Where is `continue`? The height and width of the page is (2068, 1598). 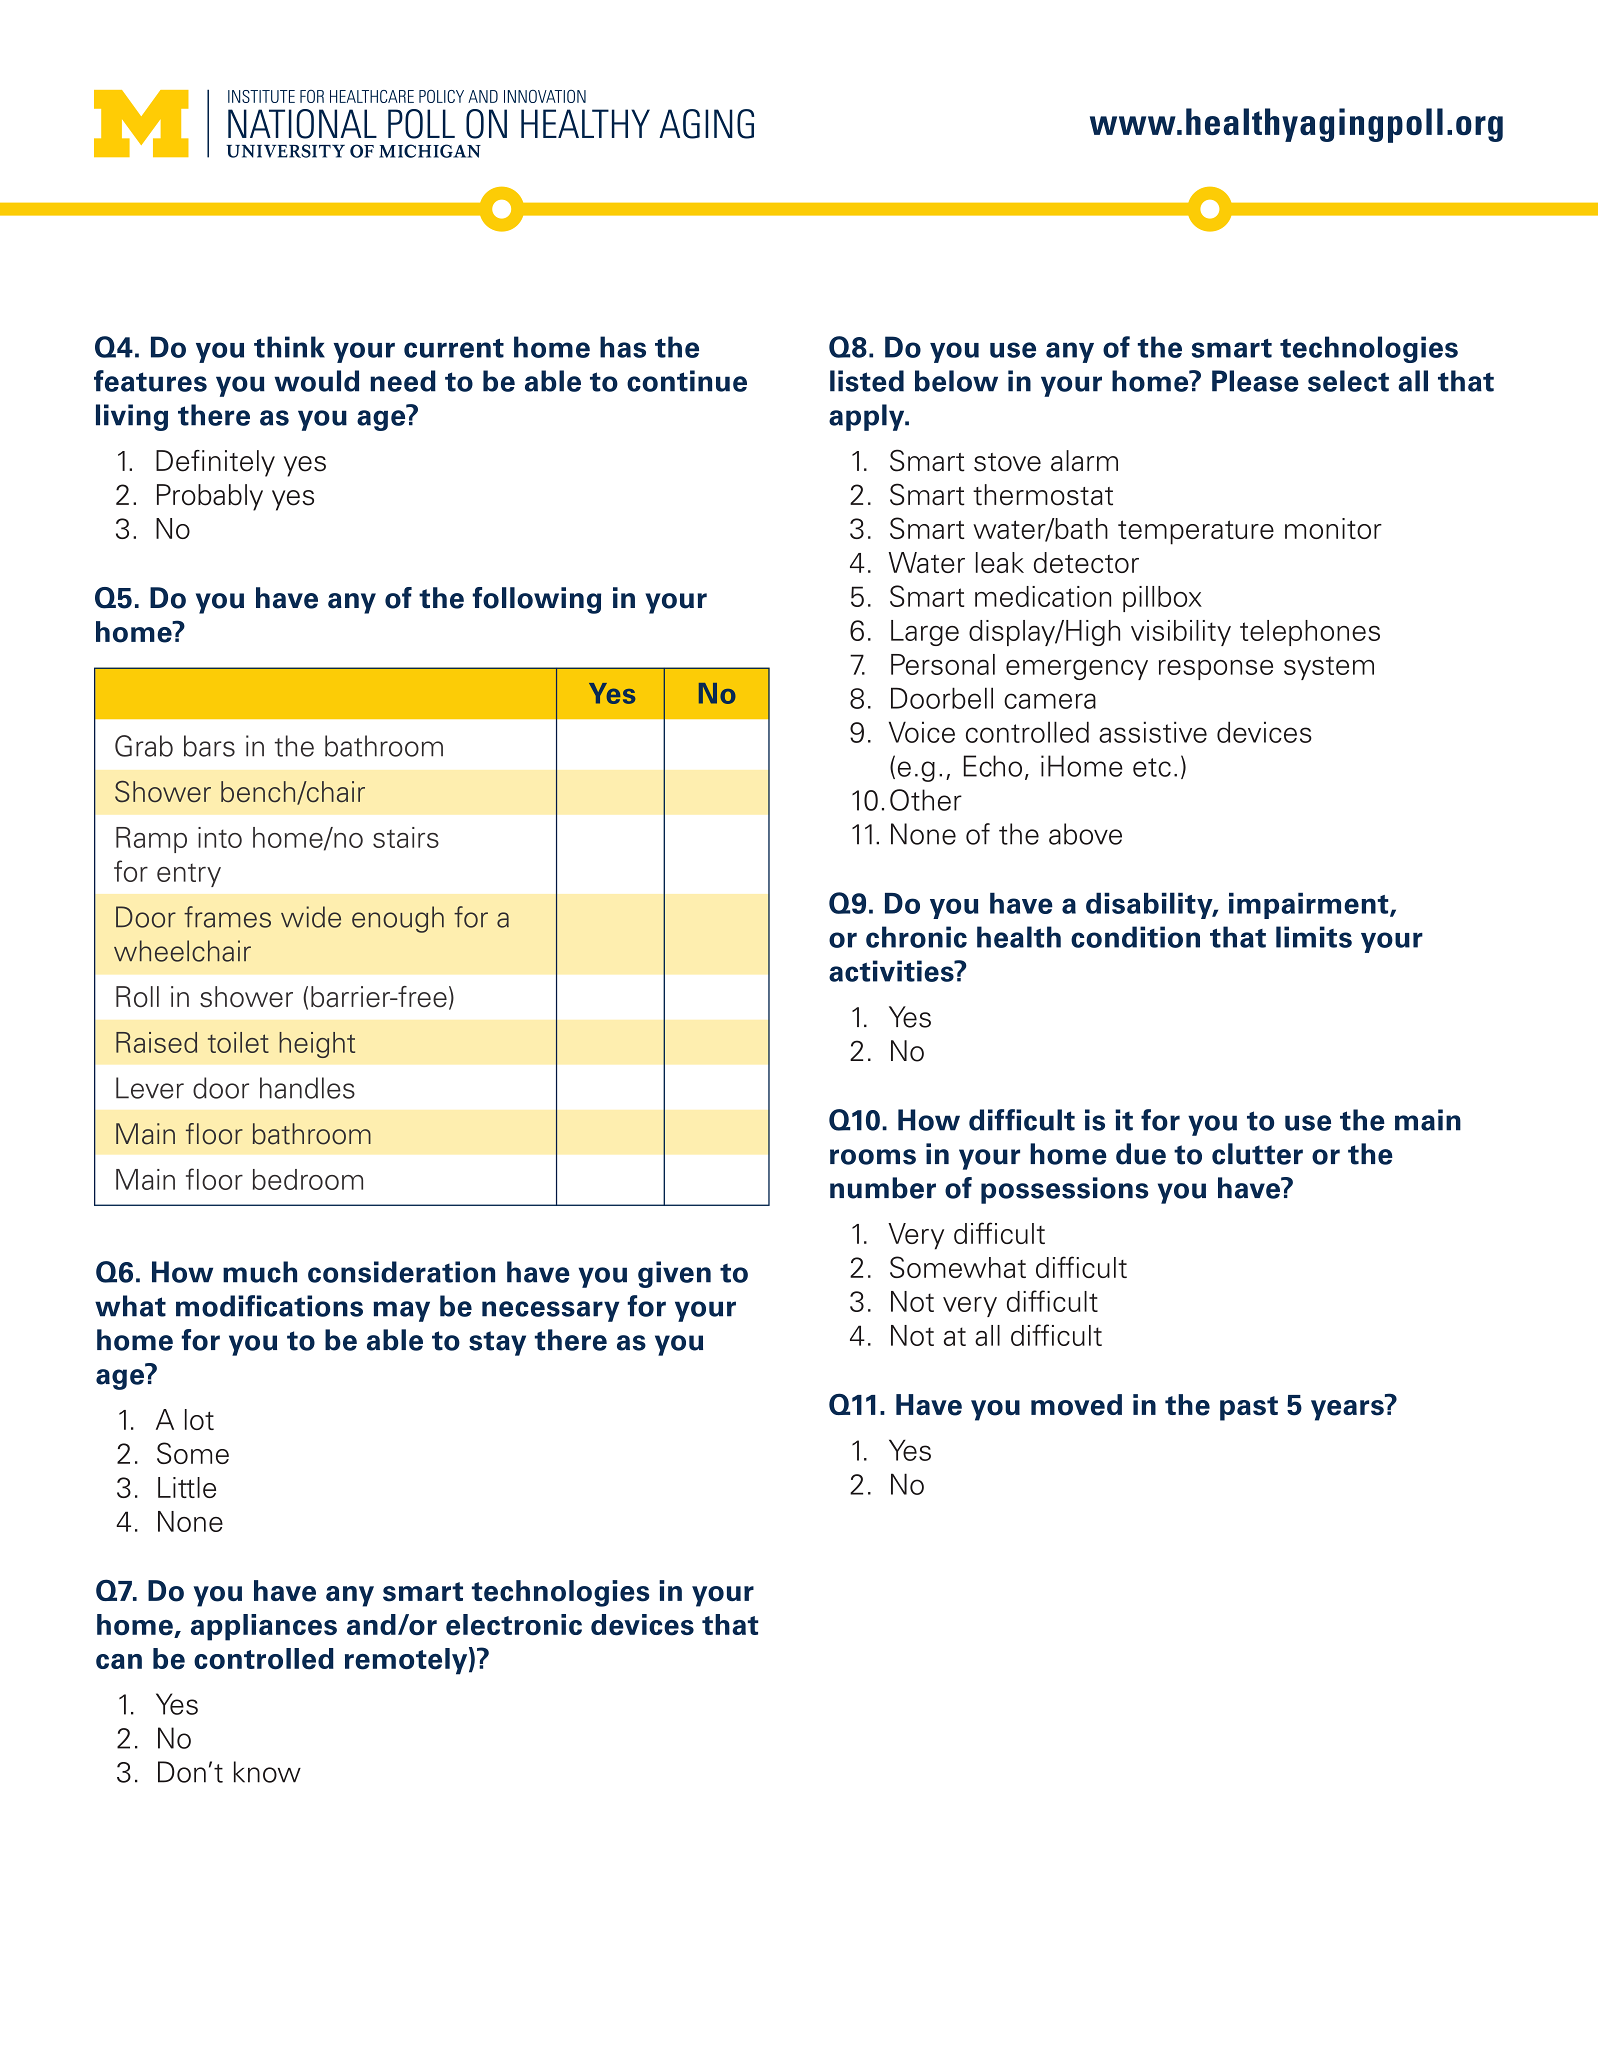 continue is located at coordinates (687, 381).
